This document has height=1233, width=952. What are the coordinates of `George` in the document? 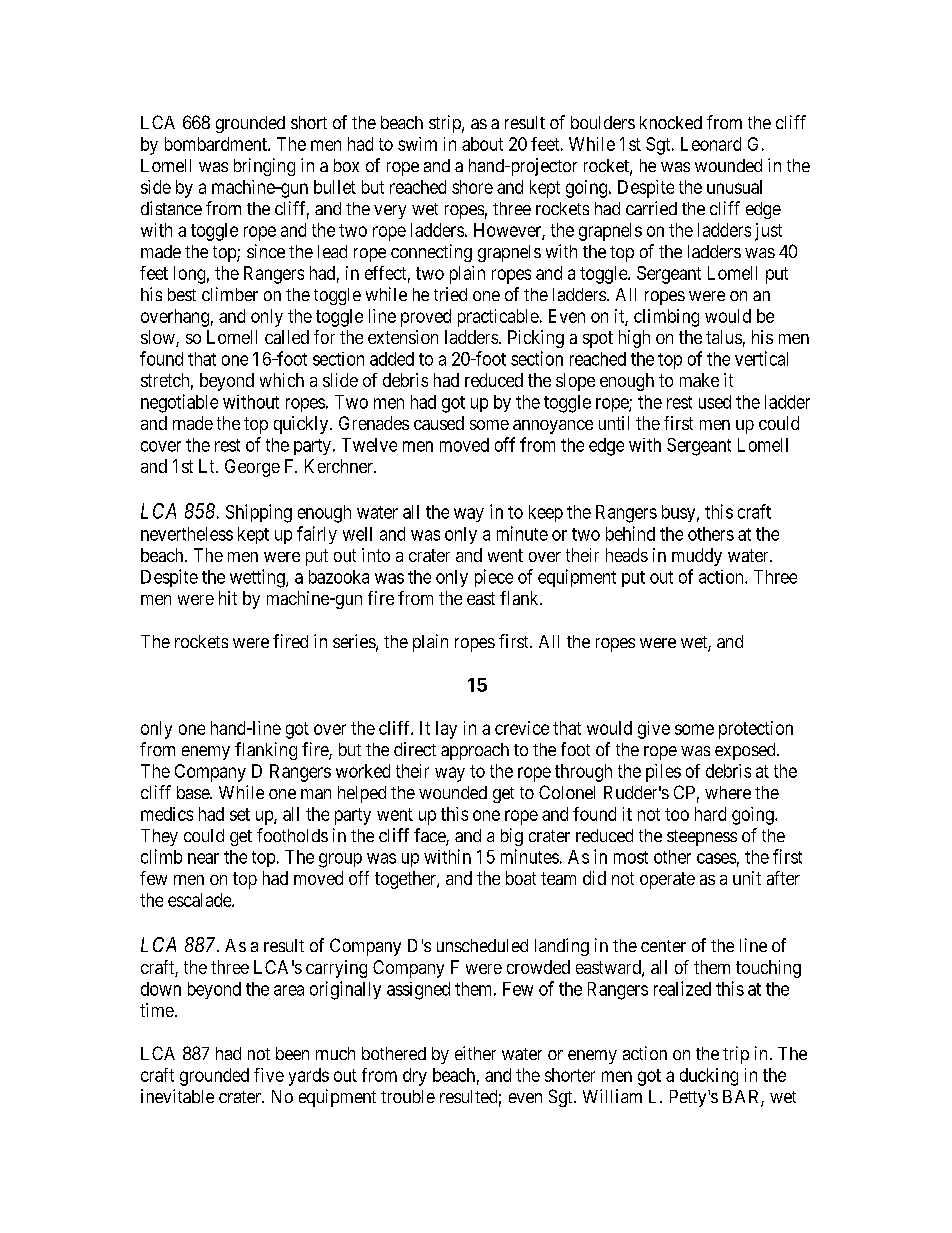 It's located at (252, 468).
